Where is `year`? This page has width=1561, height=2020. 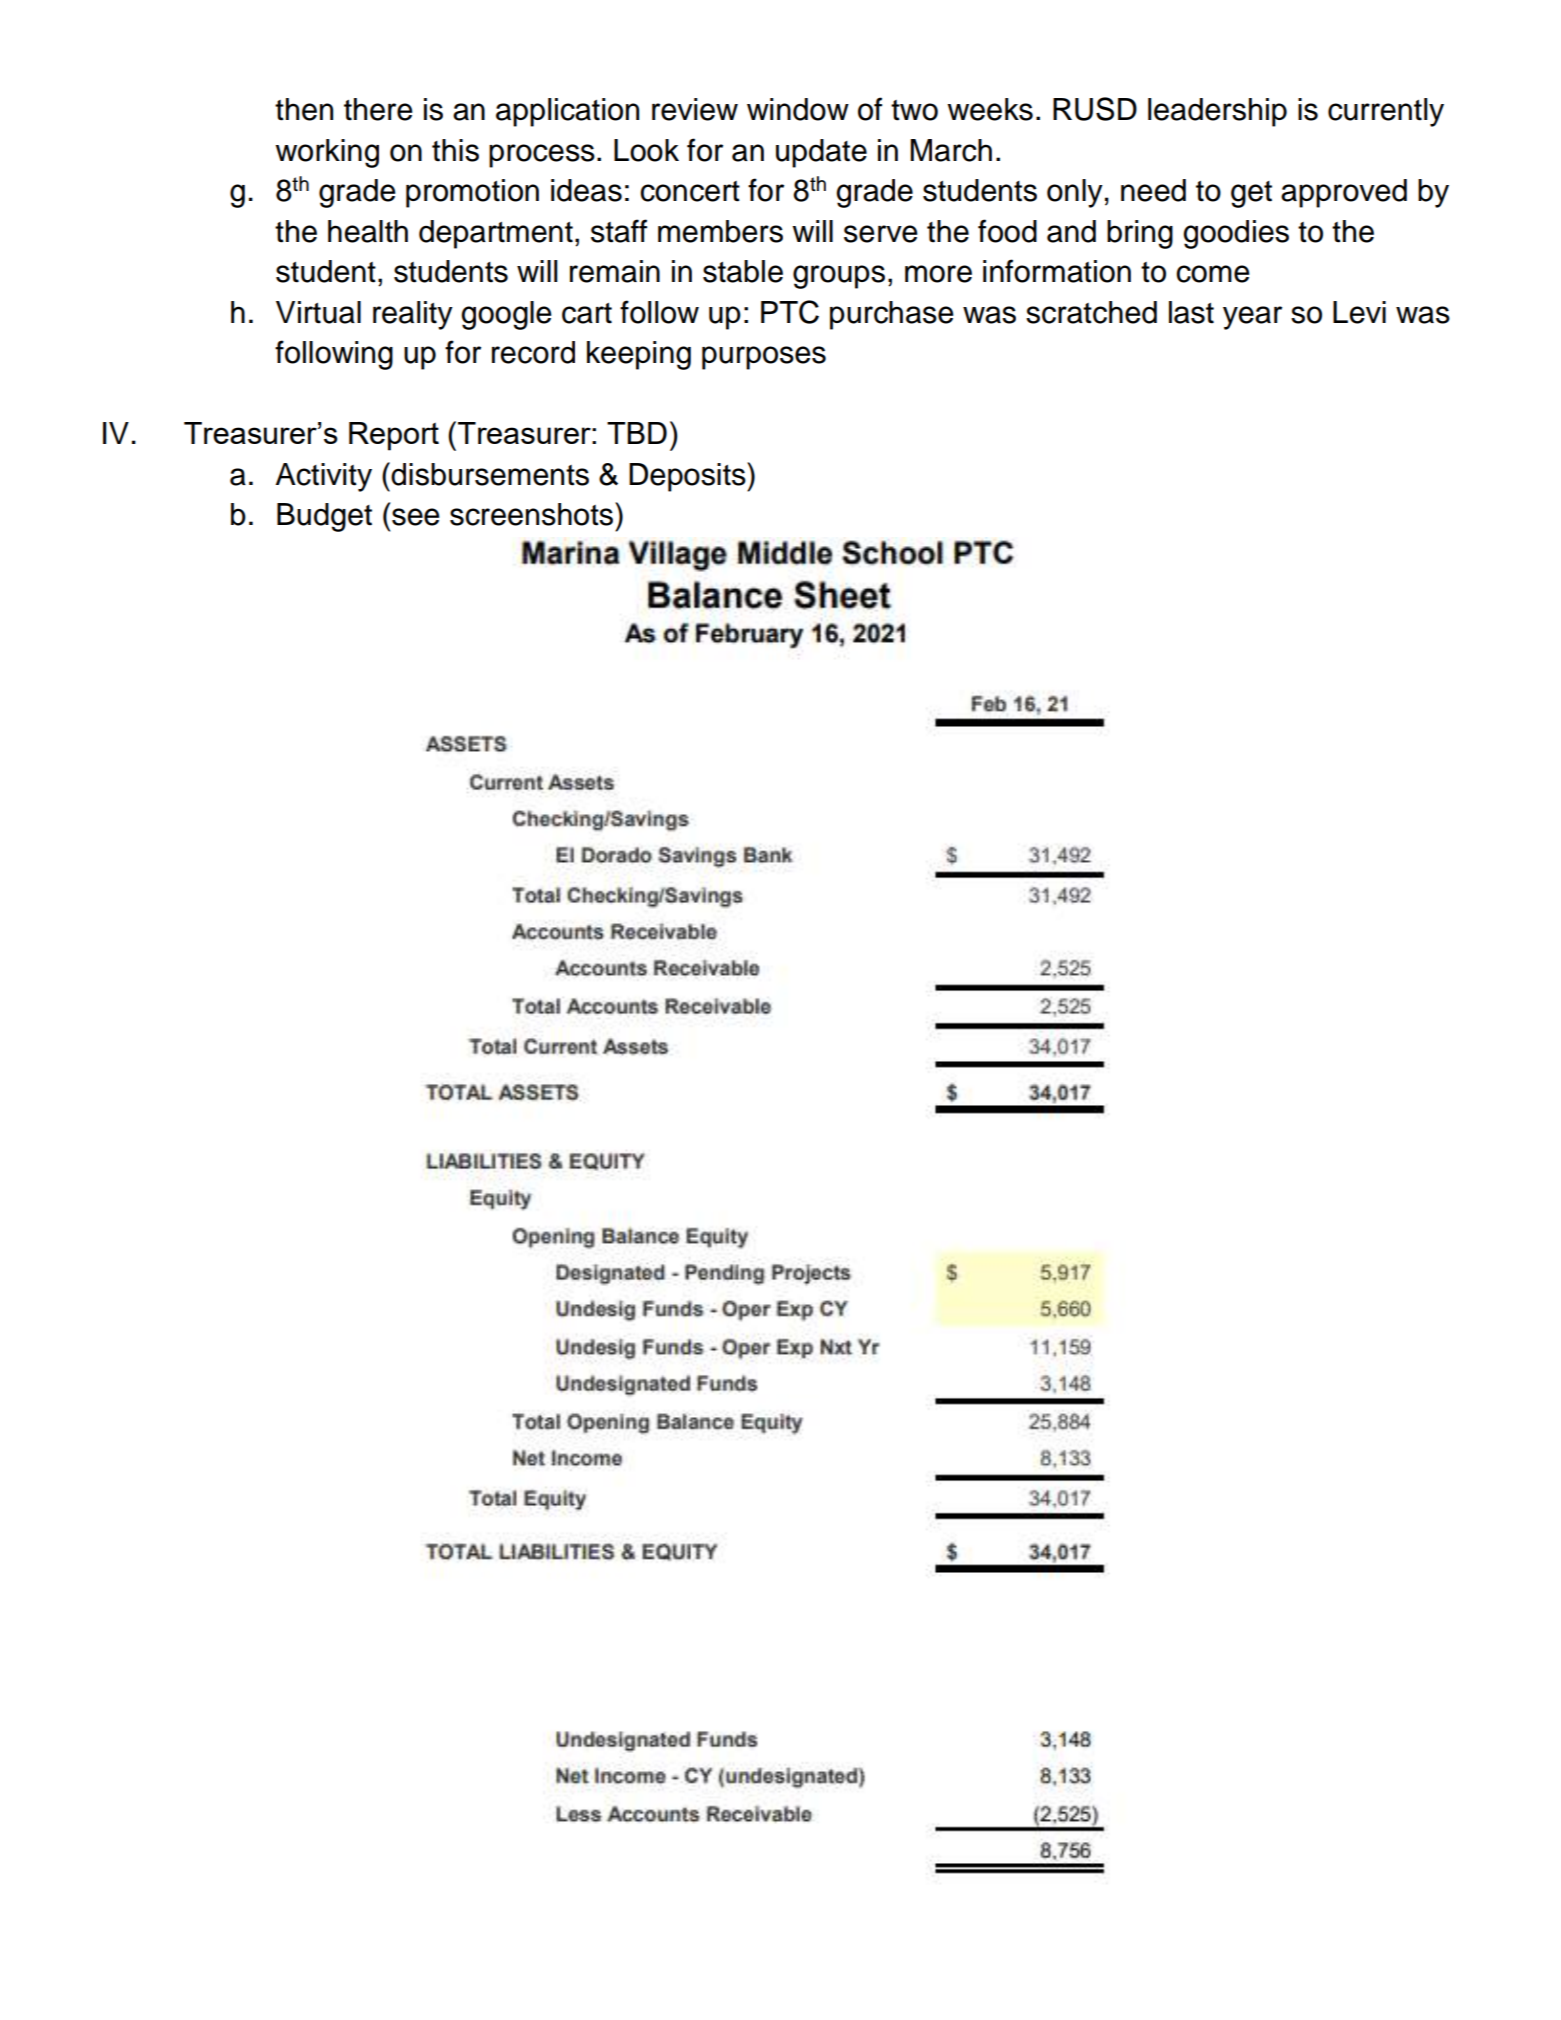
year is located at coordinates (1252, 318).
